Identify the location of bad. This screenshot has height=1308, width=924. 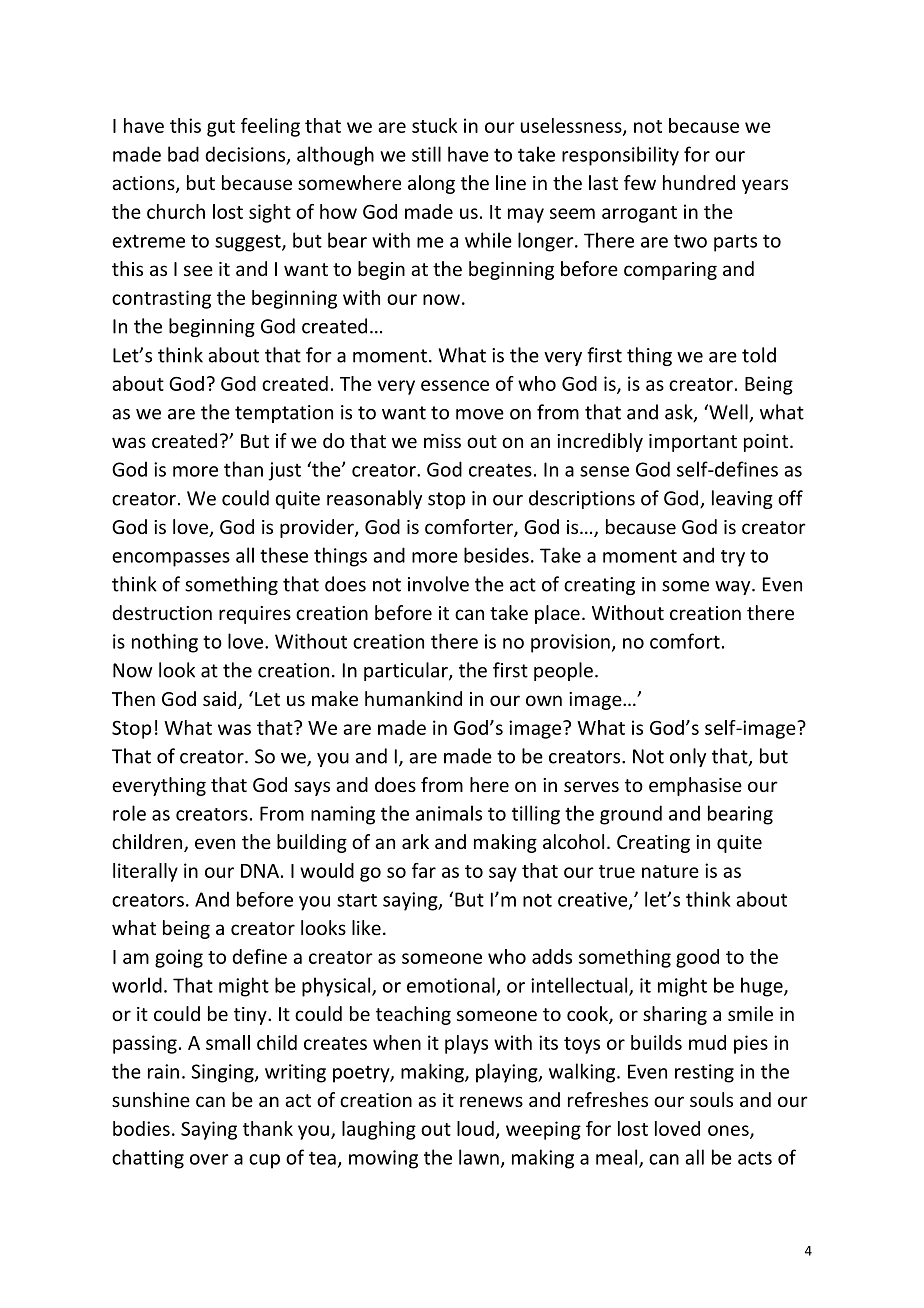
(183, 154).
